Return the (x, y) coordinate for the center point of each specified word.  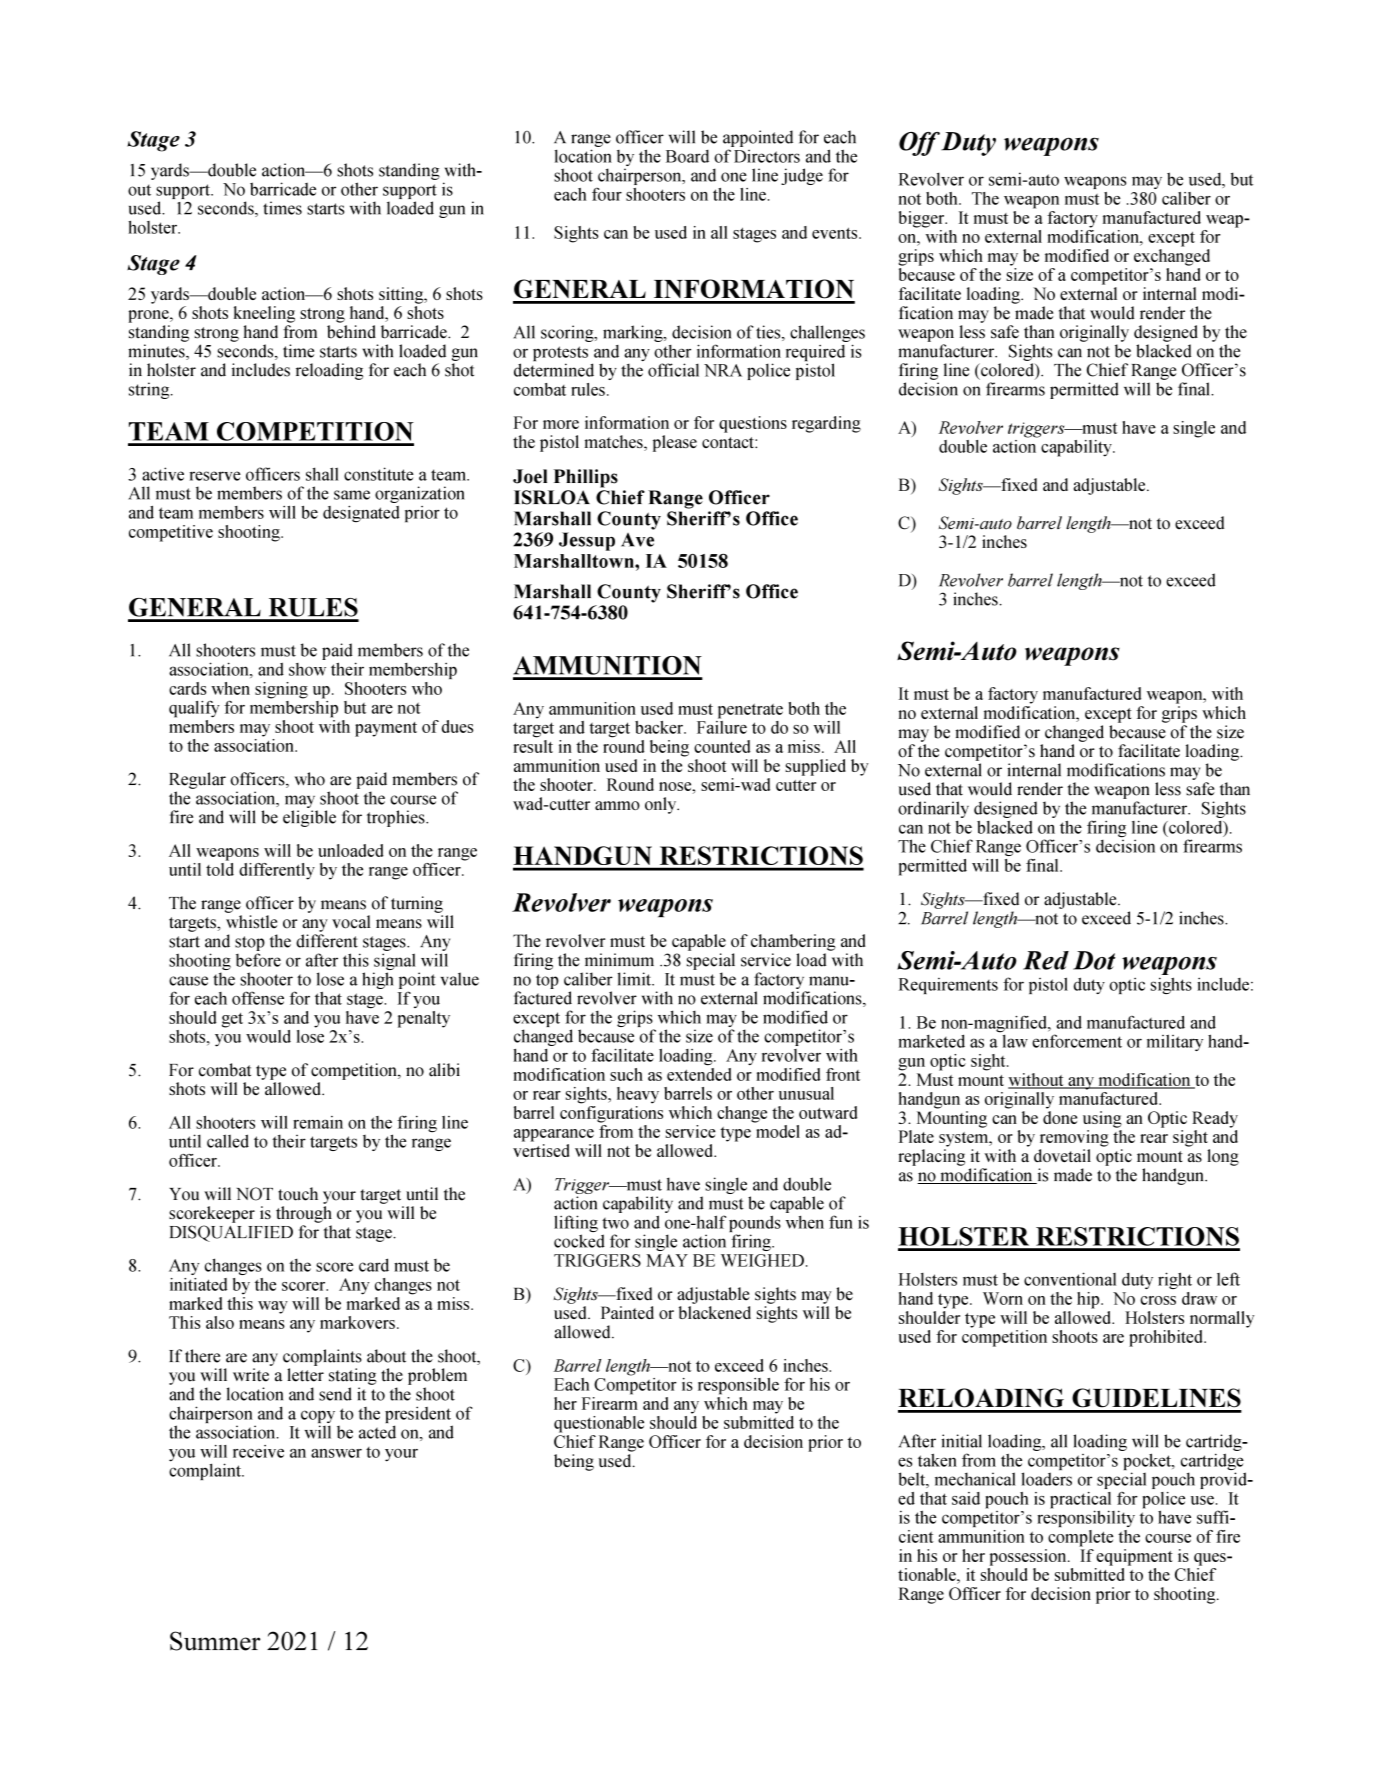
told (220, 868)
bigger (923, 219)
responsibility (1086, 1517)
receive (258, 1451)
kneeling (264, 314)
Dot (1094, 960)
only (662, 805)
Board (687, 156)
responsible (738, 1386)
